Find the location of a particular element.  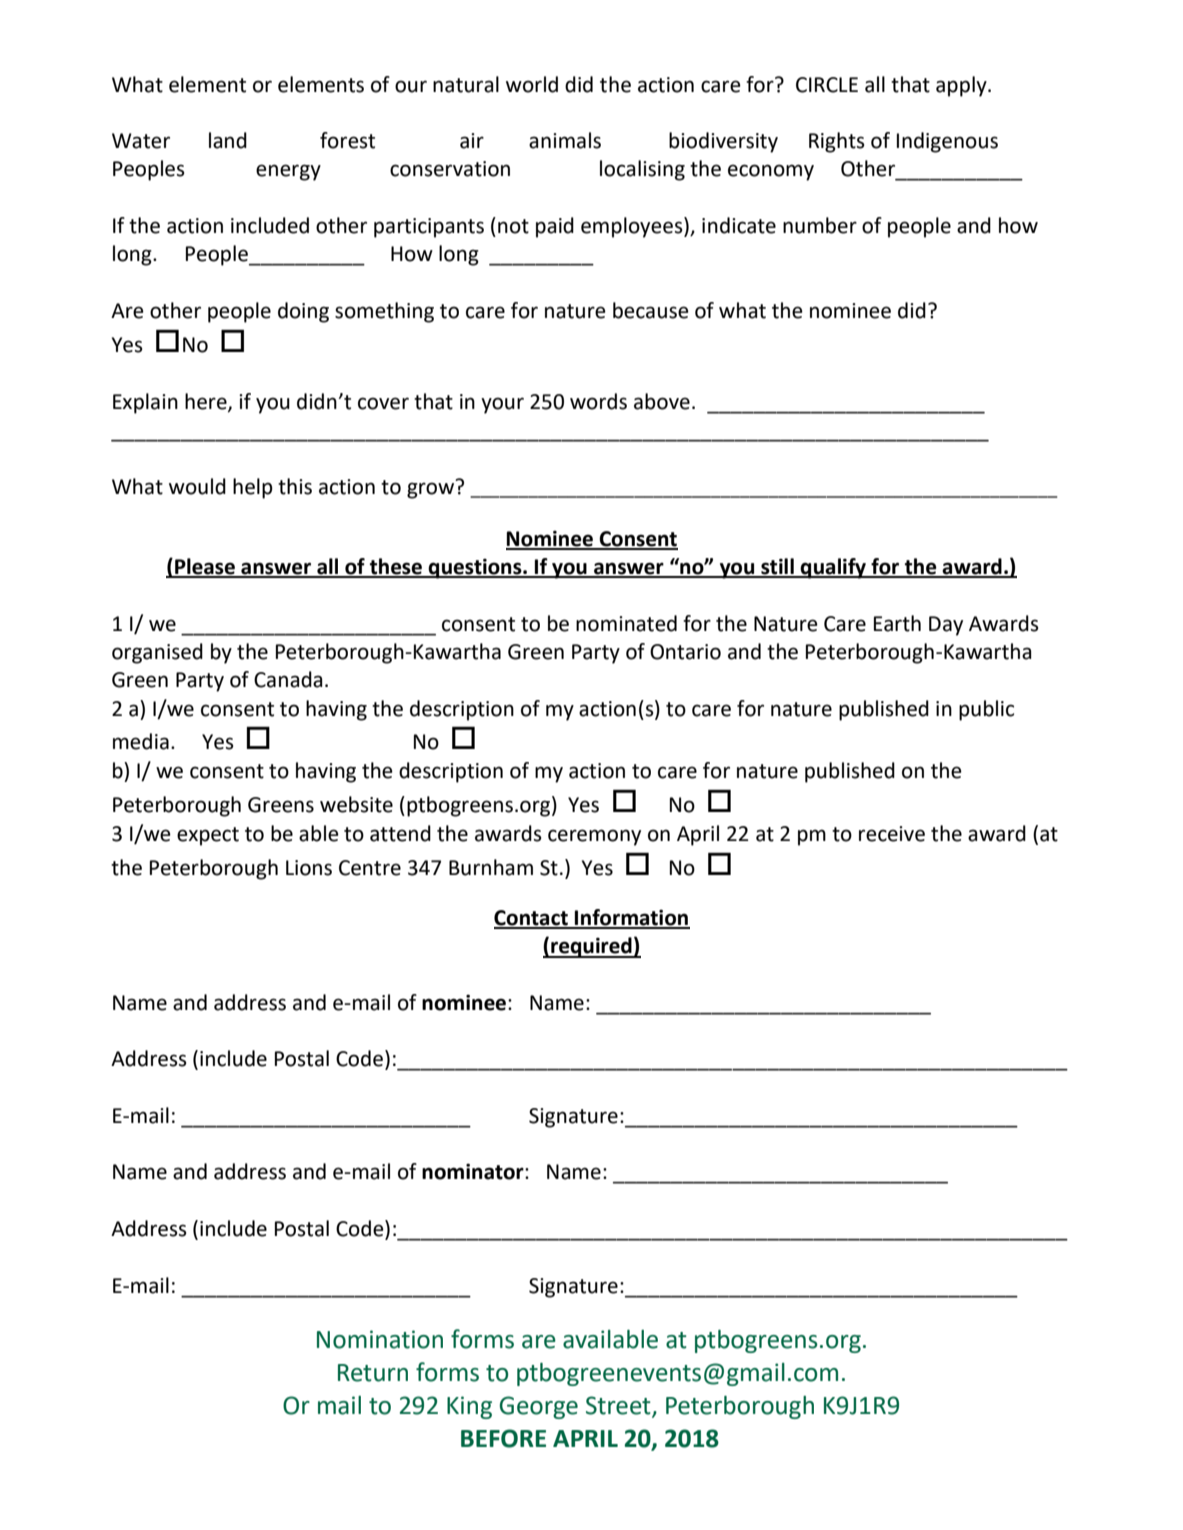

qualify is located at coordinates (833, 568).
